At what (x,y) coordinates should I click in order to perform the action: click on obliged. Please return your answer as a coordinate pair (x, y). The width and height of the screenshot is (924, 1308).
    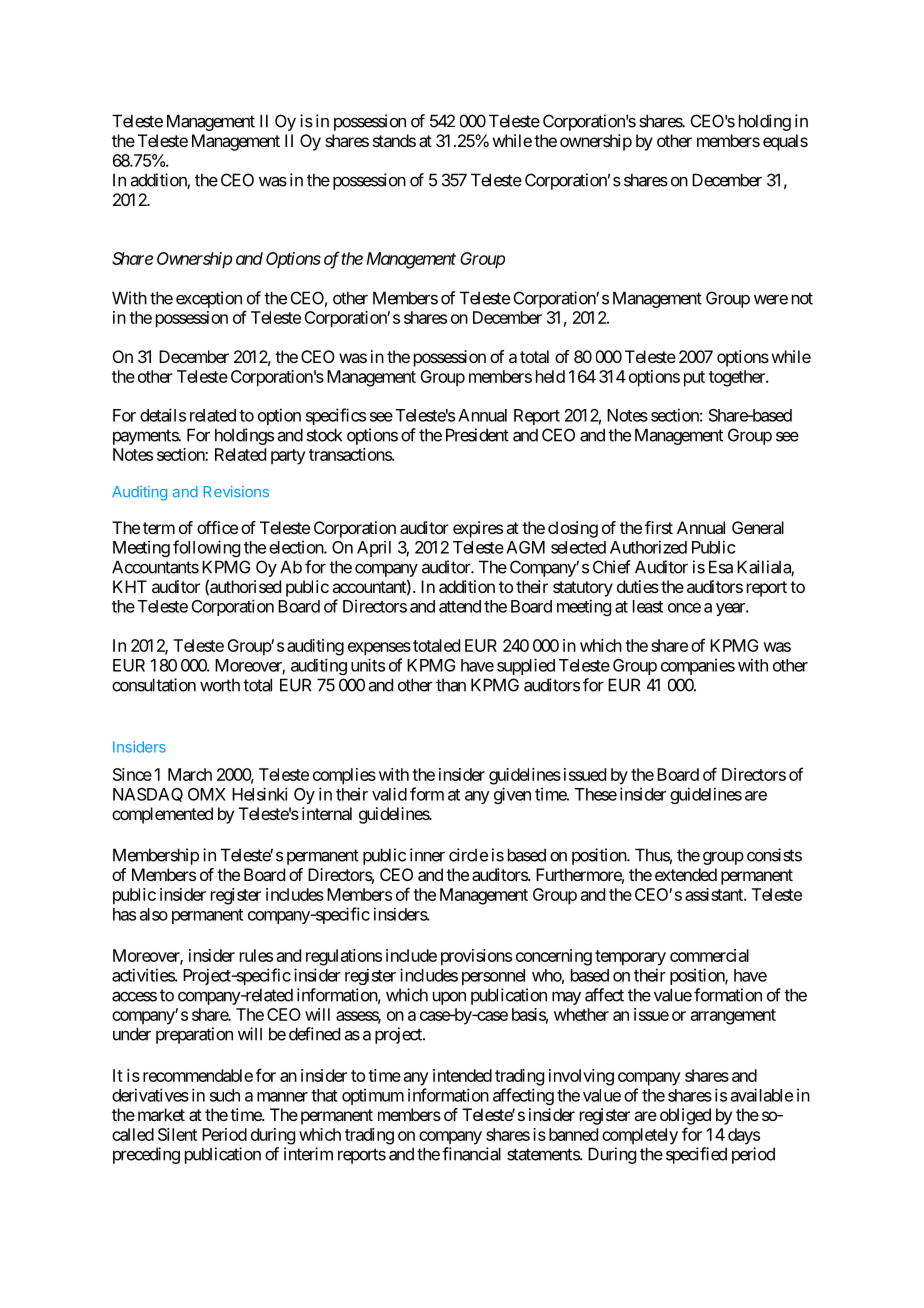
    Looking at the image, I should click on (685, 1116).
